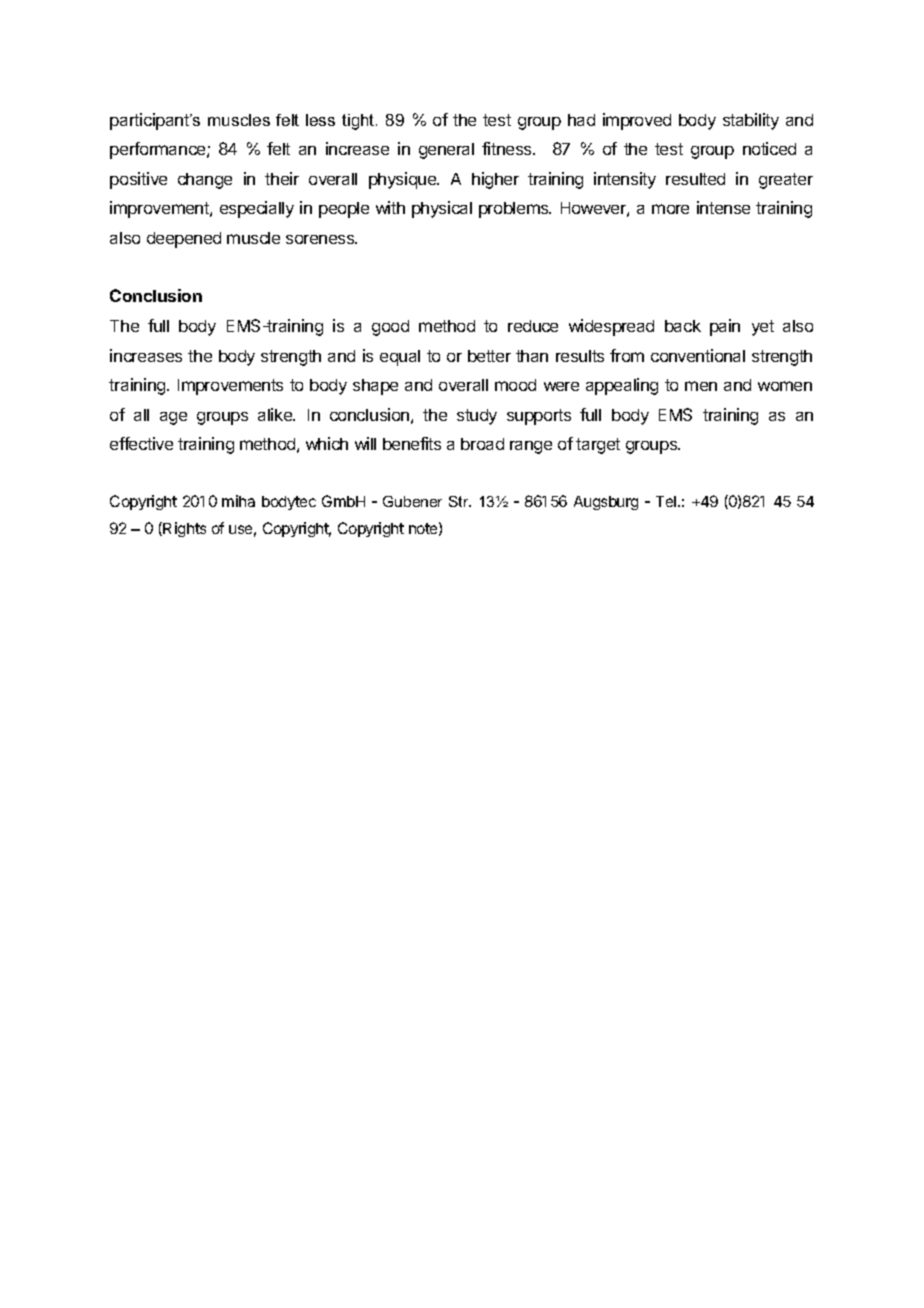 Image resolution: width=924 pixels, height=1308 pixels. What do you see at coordinates (184, 529) in the document?
I see `Rights` at bounding box center [184, 529].
